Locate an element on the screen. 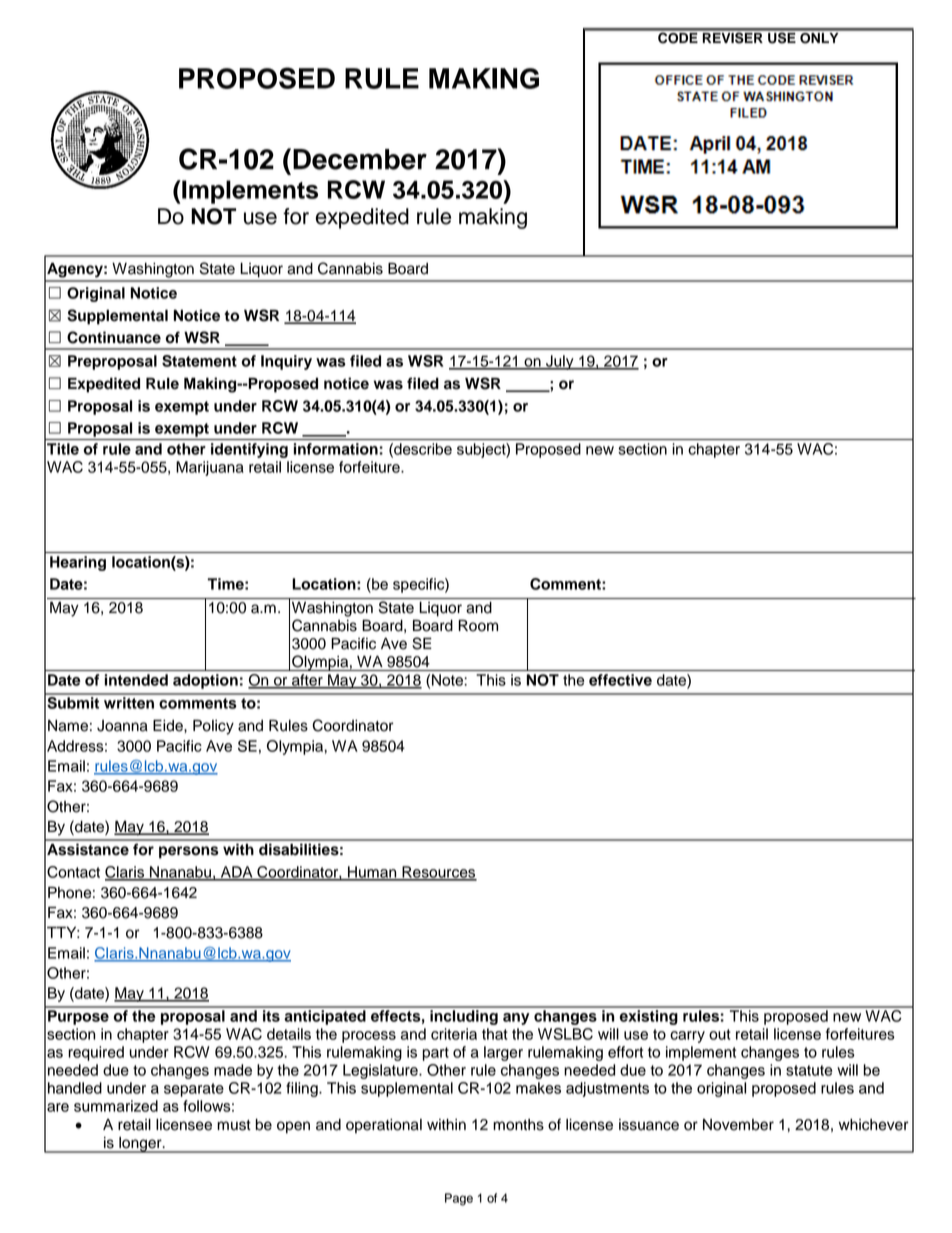  information is located at coordinates (336, 449).
